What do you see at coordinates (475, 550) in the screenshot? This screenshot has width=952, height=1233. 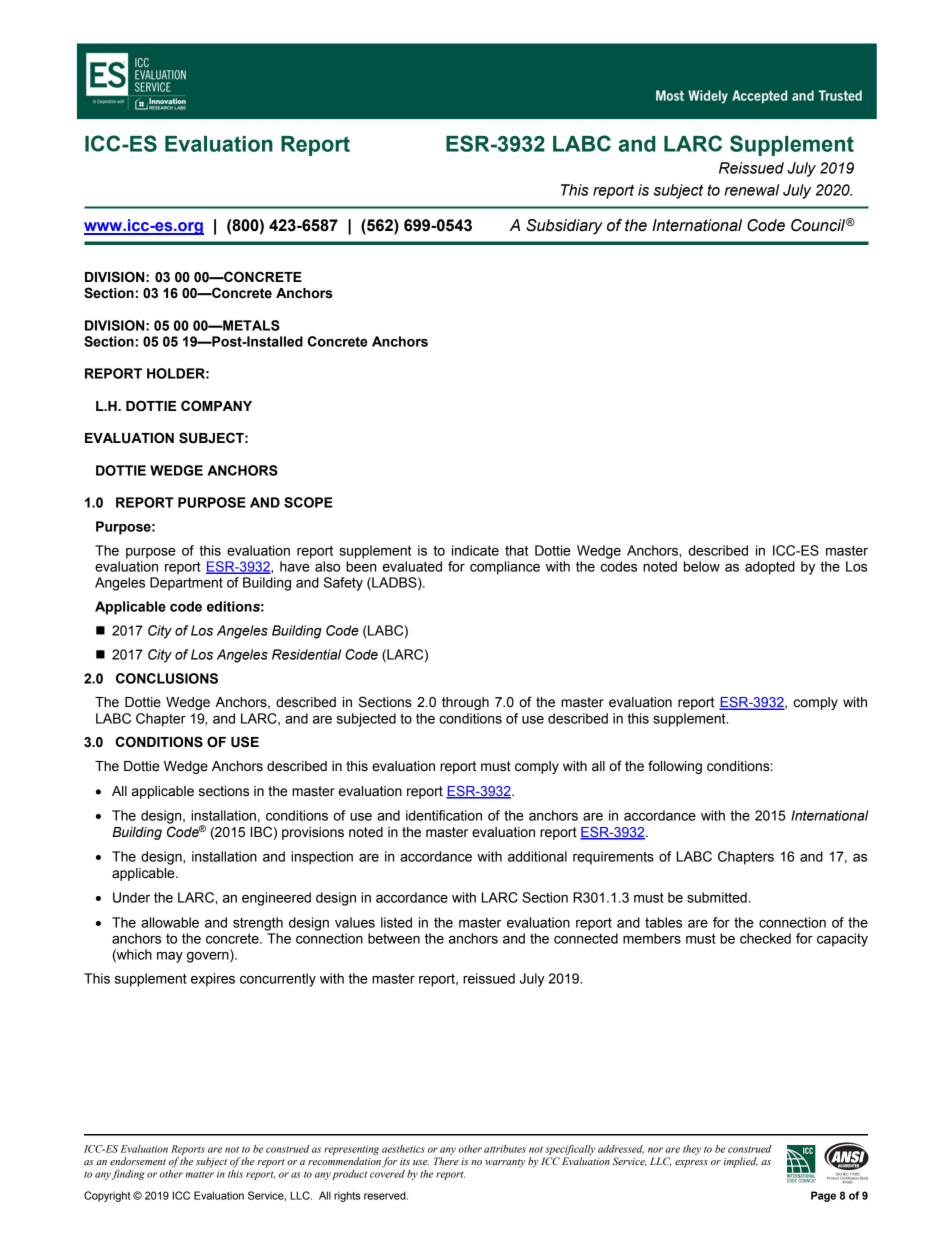 I see `indicate` at bounding box center [475, 550].
